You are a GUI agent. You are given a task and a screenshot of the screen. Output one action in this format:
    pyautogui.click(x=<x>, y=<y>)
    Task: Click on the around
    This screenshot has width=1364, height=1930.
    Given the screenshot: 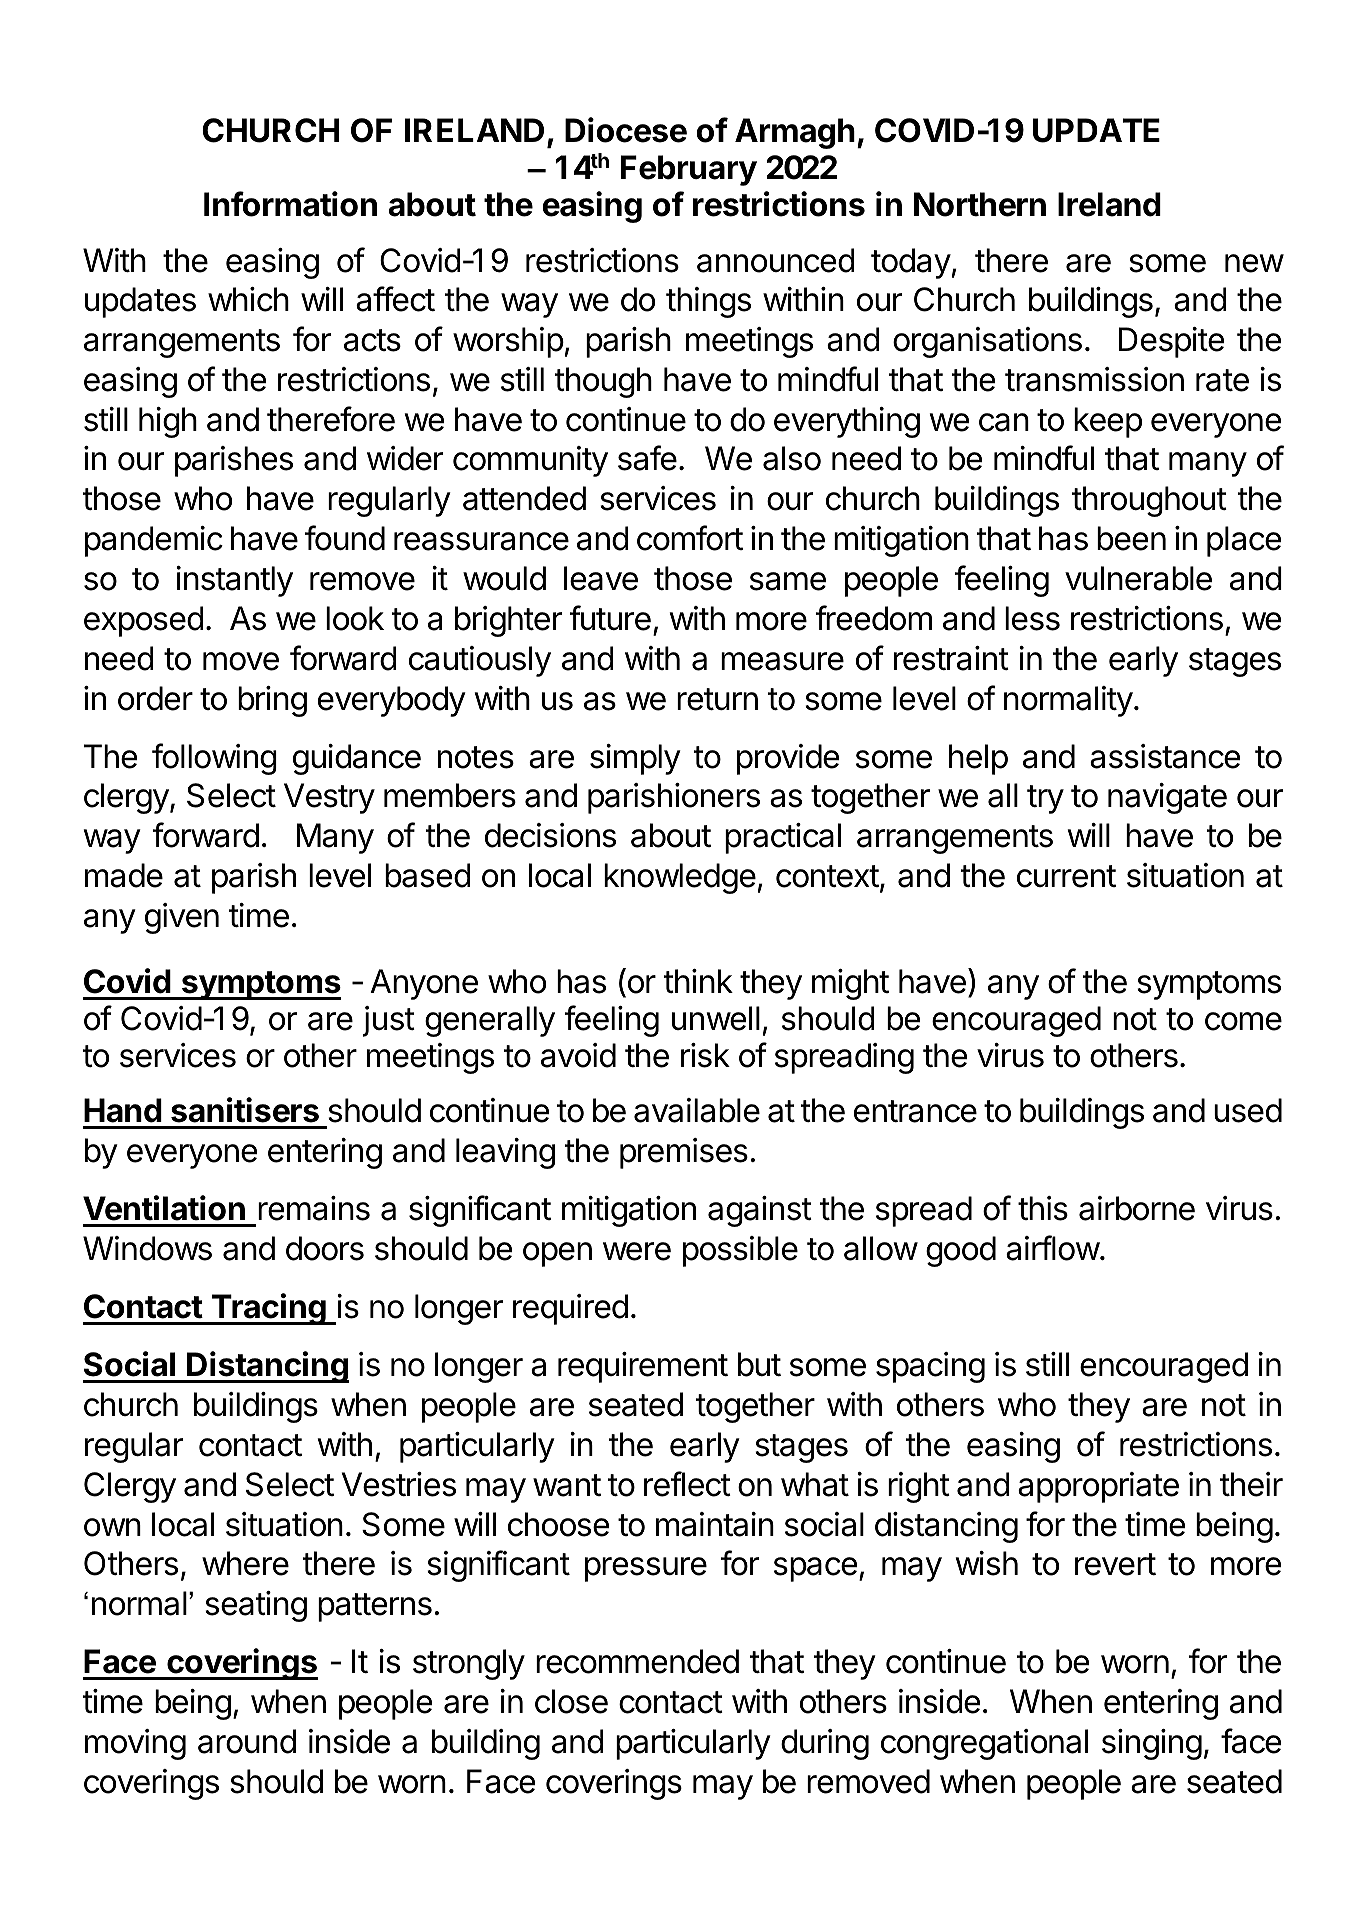 What is the action you would take?
    pyautogui.click(x=247, y=1741)
